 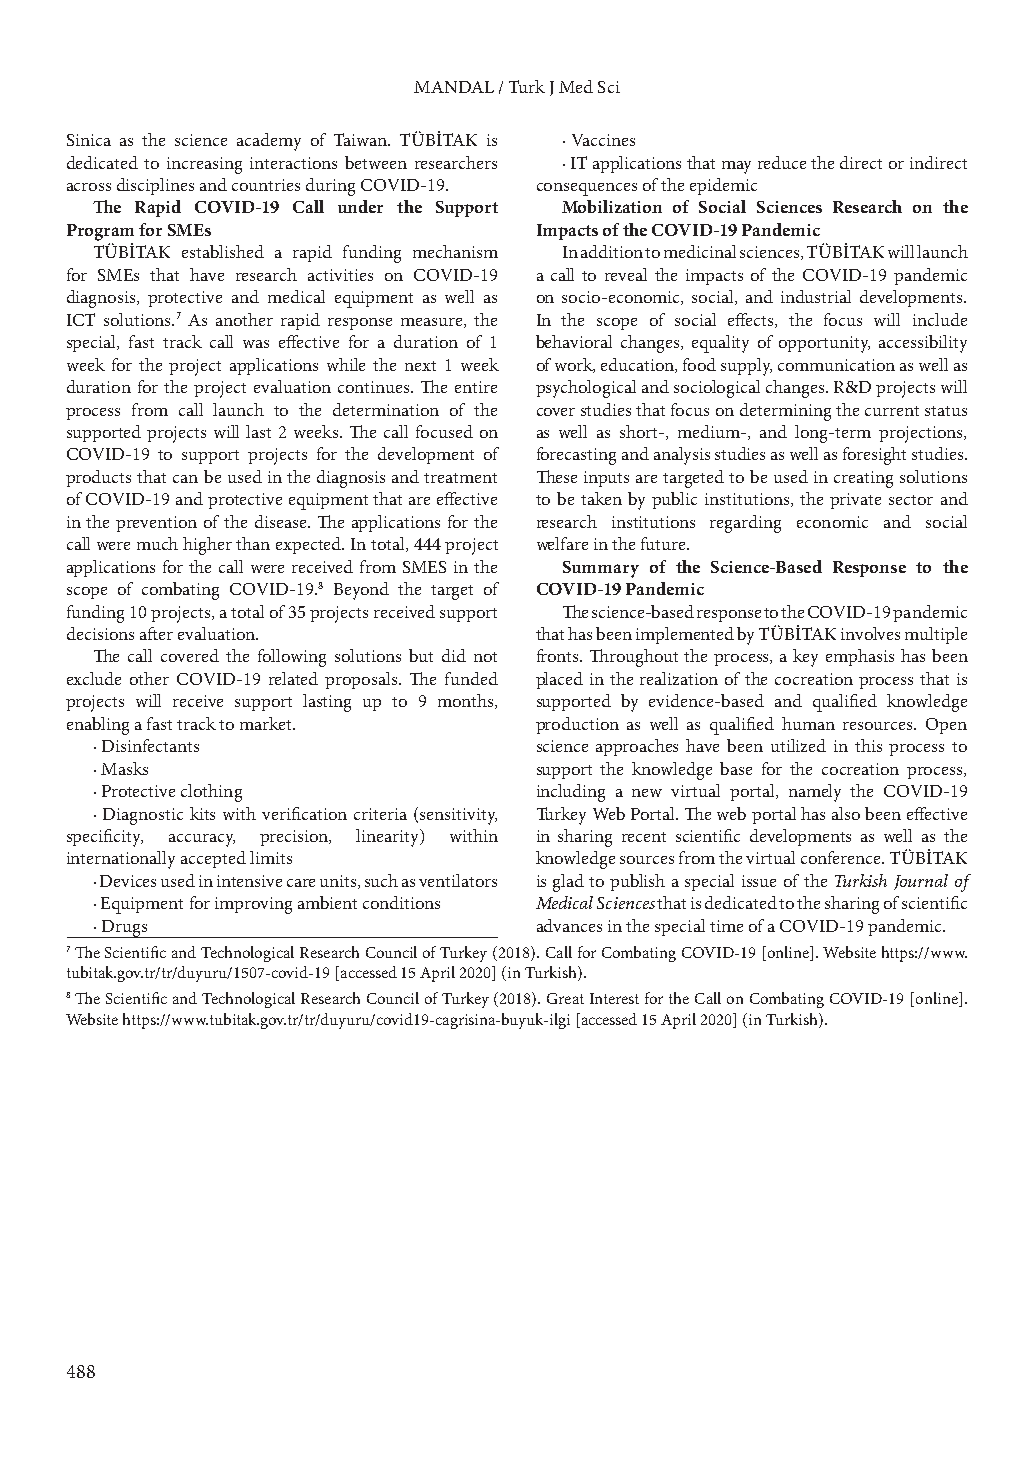 What do you see at coordinates (726, 926) in the screenshot?
I see `time` at bounding box center [726, 926].
